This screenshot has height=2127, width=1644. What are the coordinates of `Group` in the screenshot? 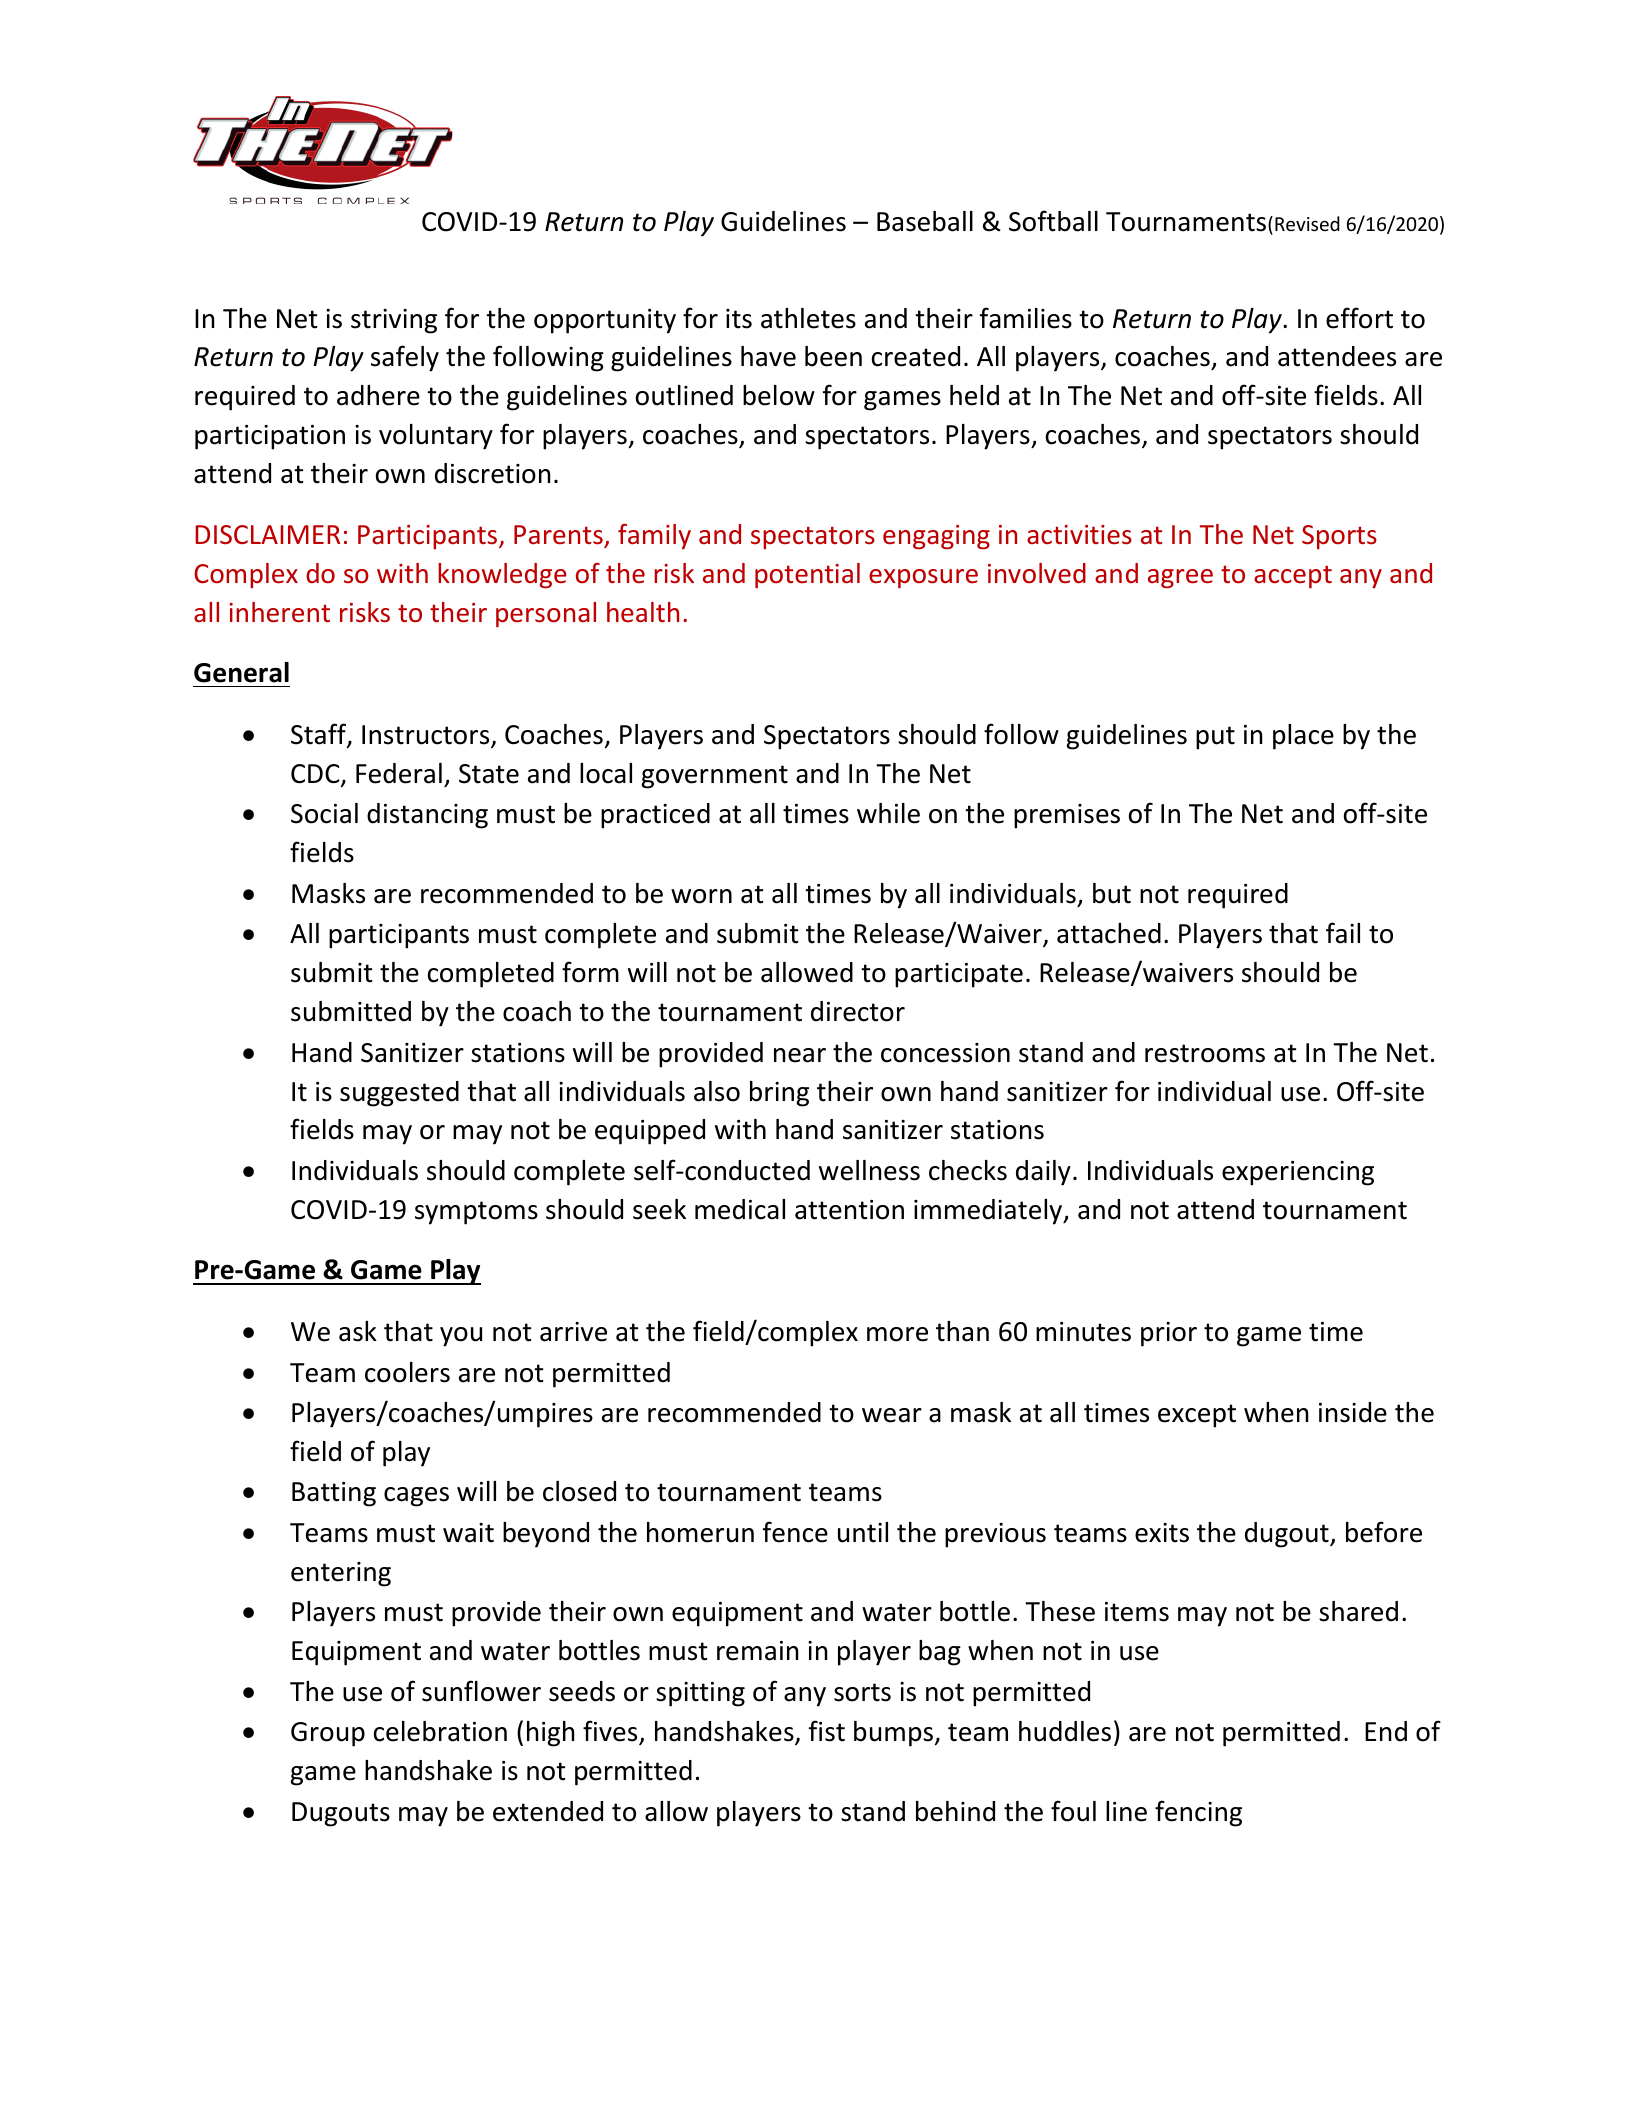 It's located at (328, 1734).
